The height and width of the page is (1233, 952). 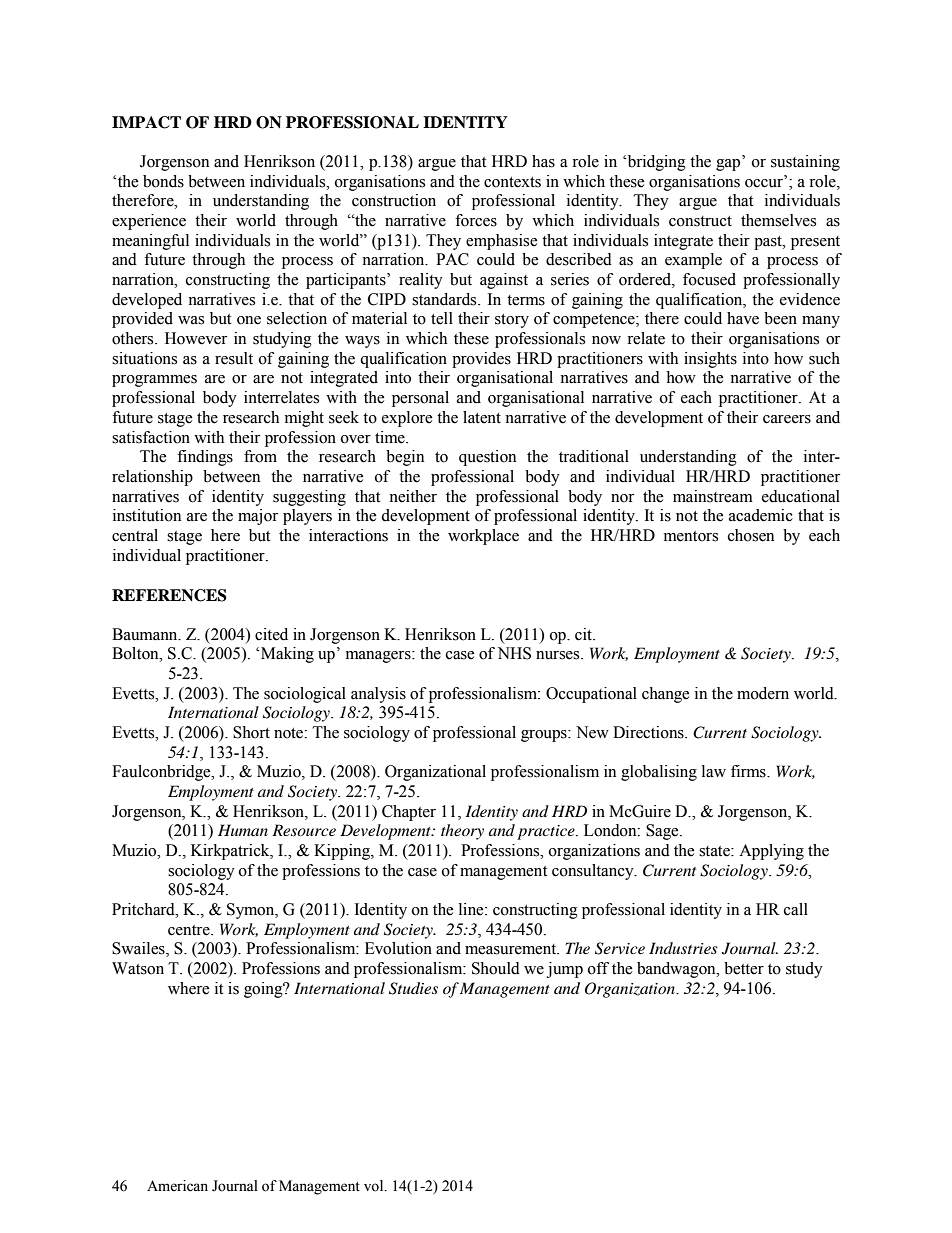 I want to click on bonds, so click(x=163, y=181).
